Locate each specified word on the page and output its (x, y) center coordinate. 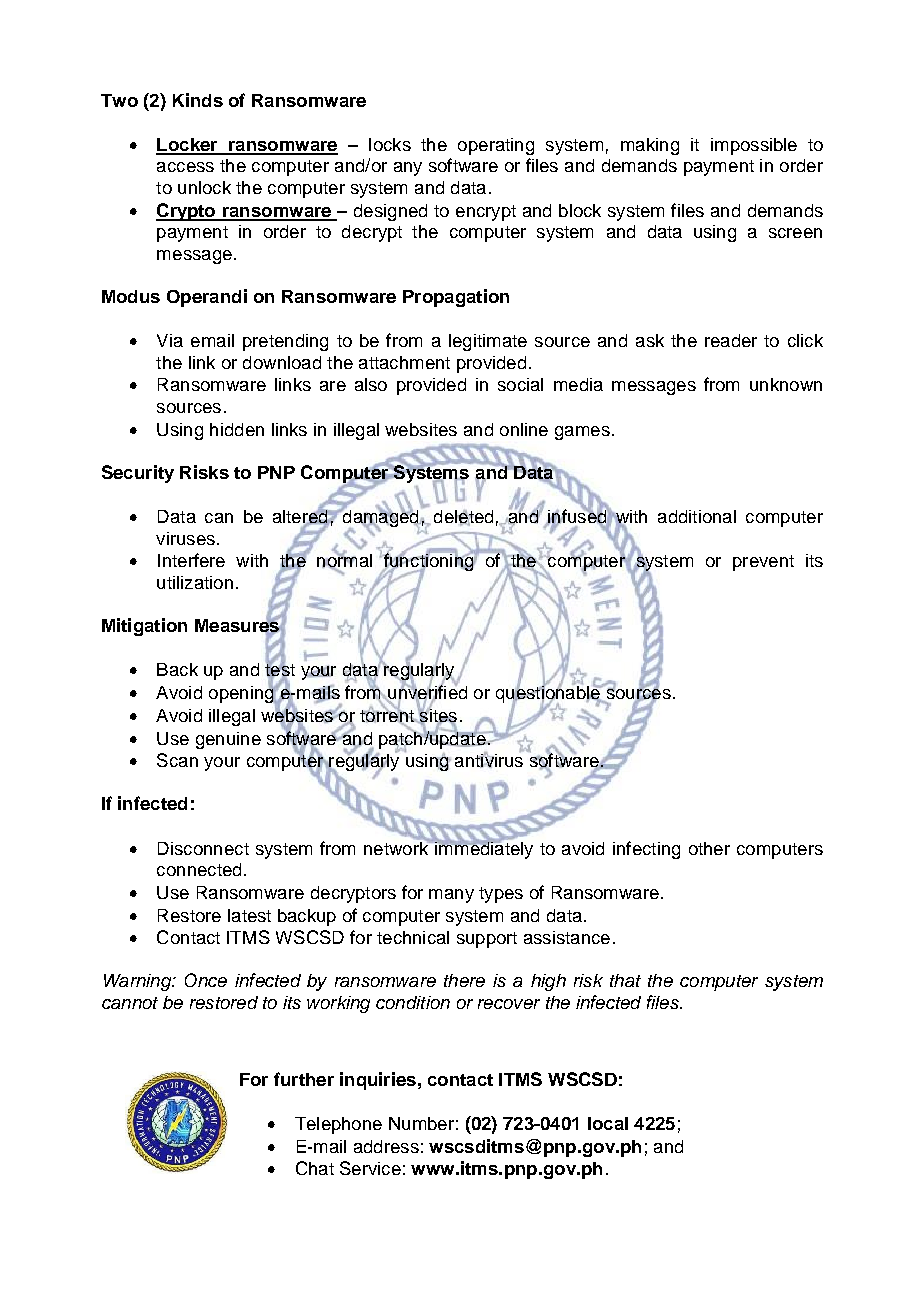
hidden (237, 429)
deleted (463, 518)
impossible (754, 146)
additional (697, 516)
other (709, 848)
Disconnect (203, 848)
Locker (188, 146)
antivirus (489, 759)
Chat (315, 1168)
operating (496, 146)
